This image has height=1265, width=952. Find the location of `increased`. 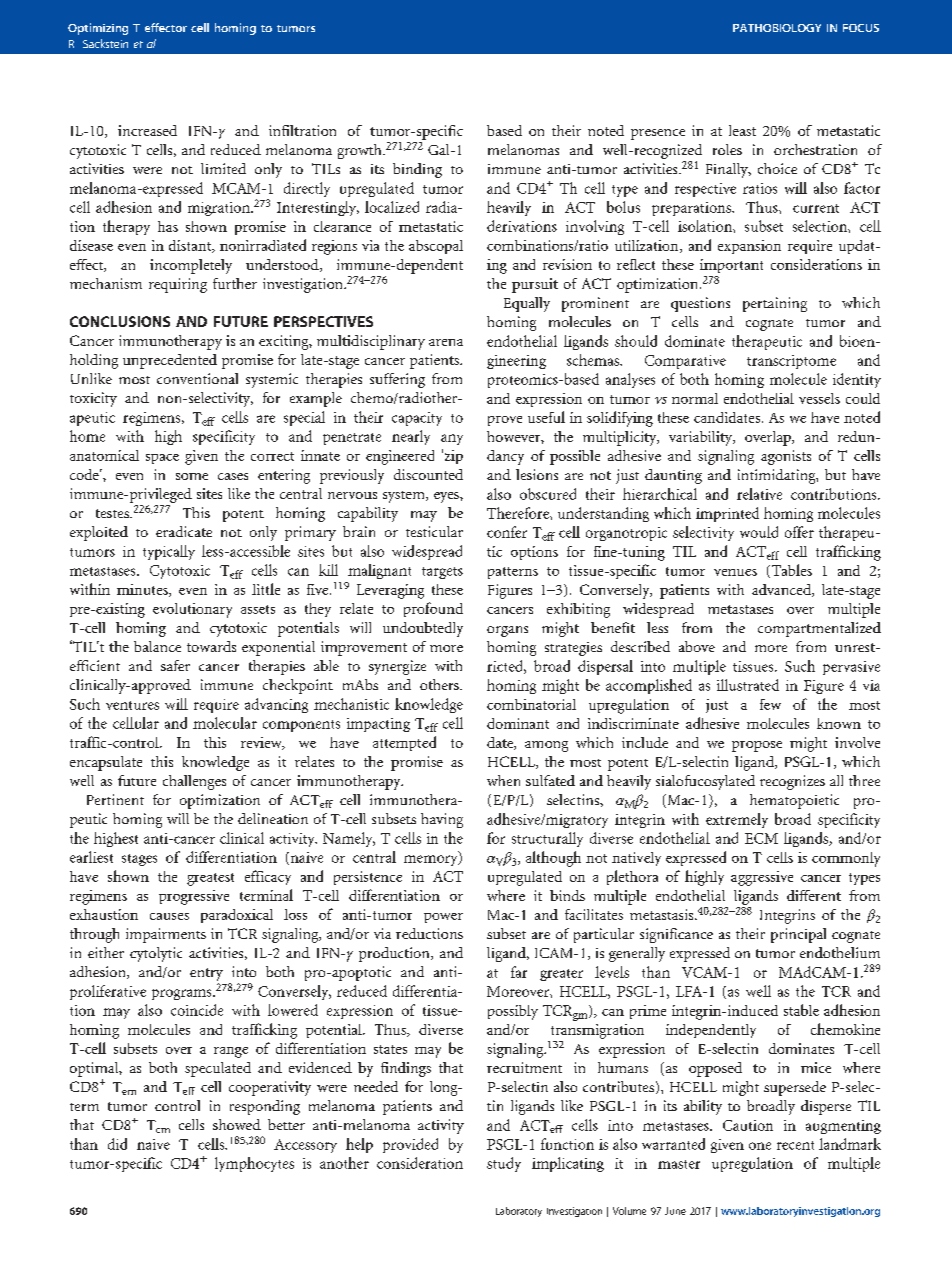

increased is located at coordinates (147, 130).
